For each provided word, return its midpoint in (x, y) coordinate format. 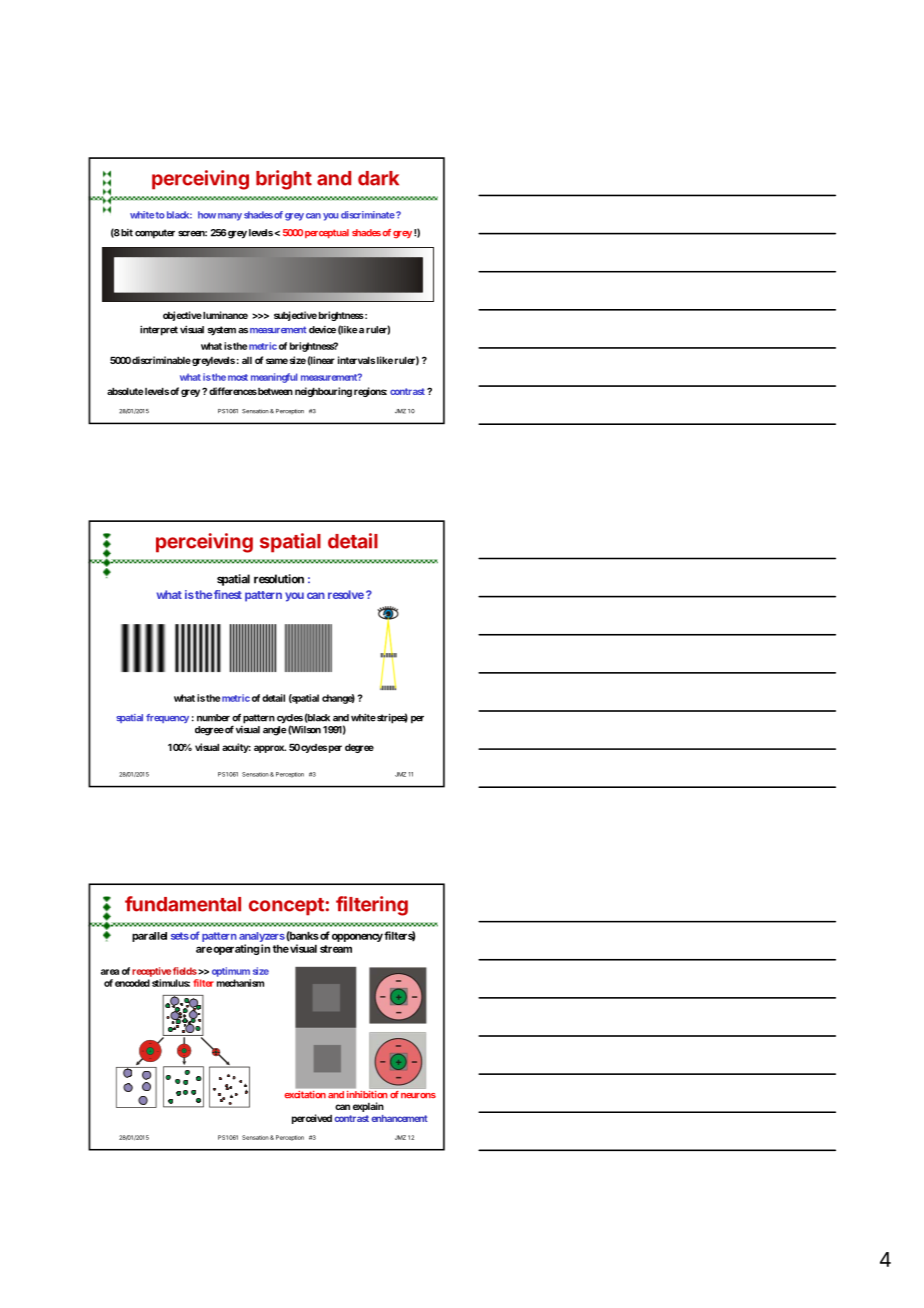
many (230, 217)
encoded (132, 983)
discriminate (368, 215)
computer (155, 234)
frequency (167, 718)
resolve (346, 594)
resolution (279, 579)
